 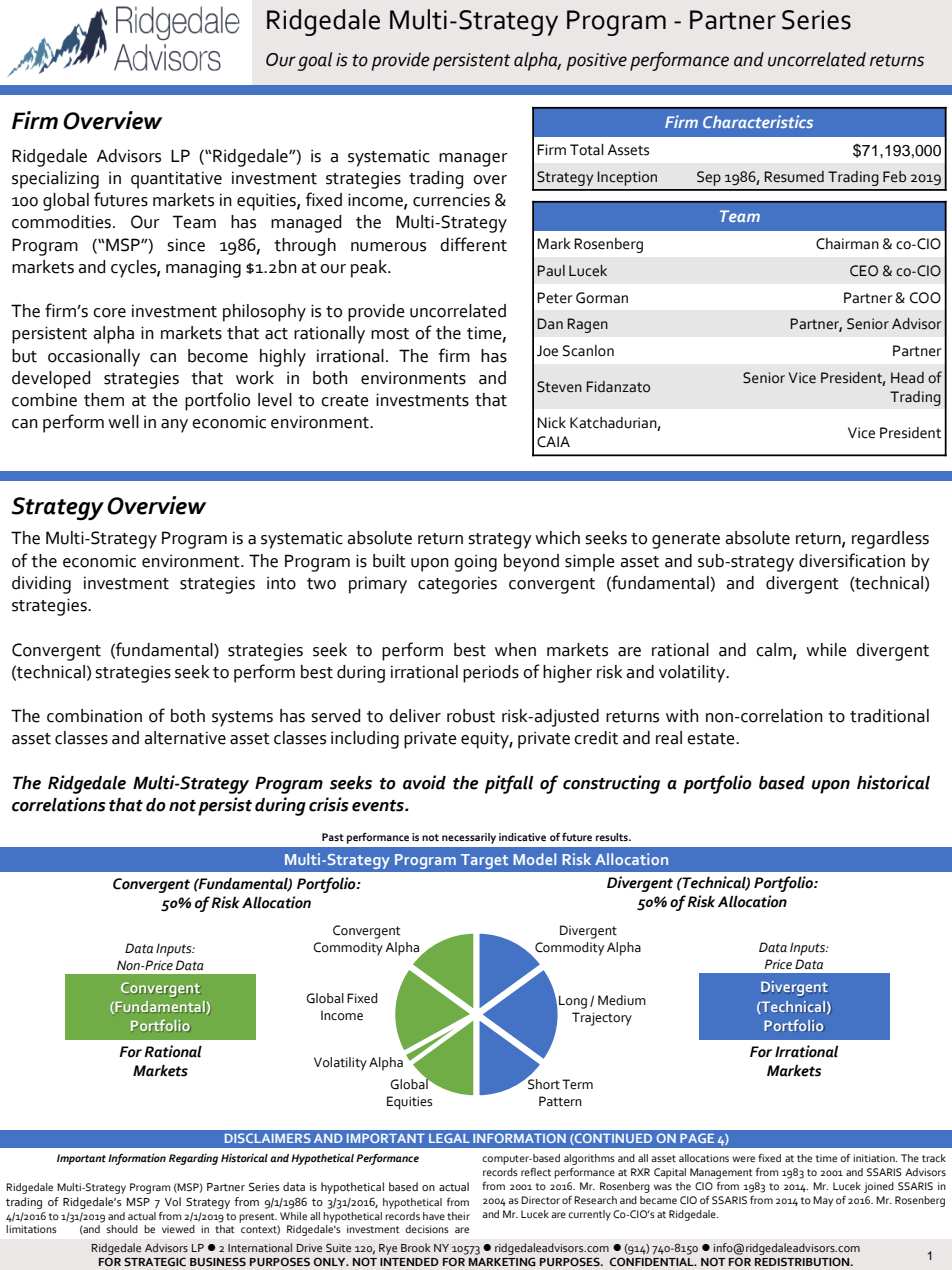 I want to click on quantitative, so click(x=176, y=180).
